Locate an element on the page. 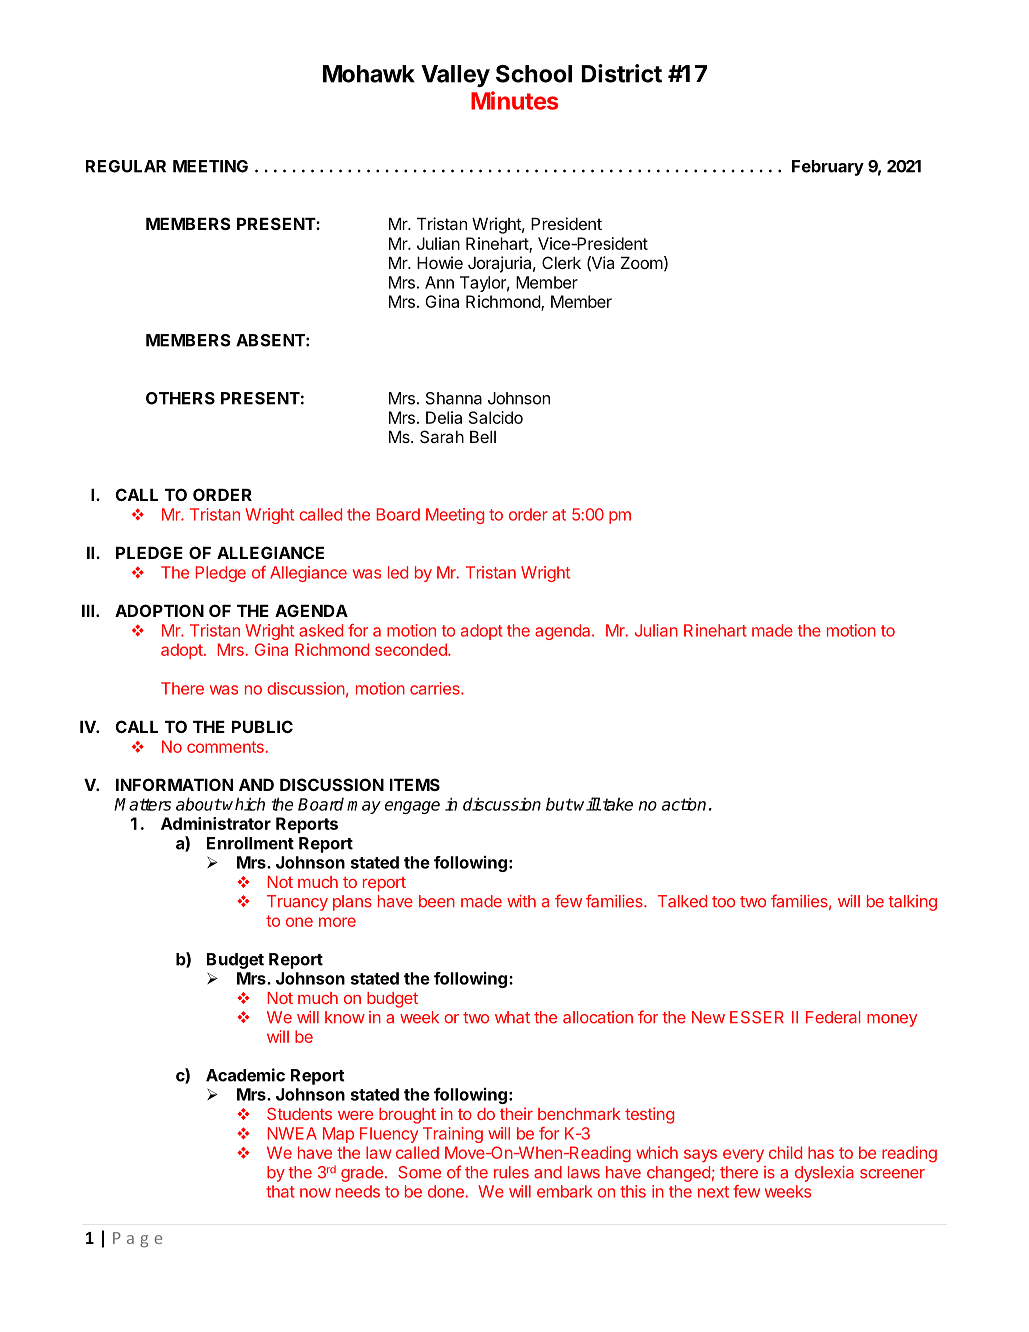  seconded is located at coordinates (412, 649).
